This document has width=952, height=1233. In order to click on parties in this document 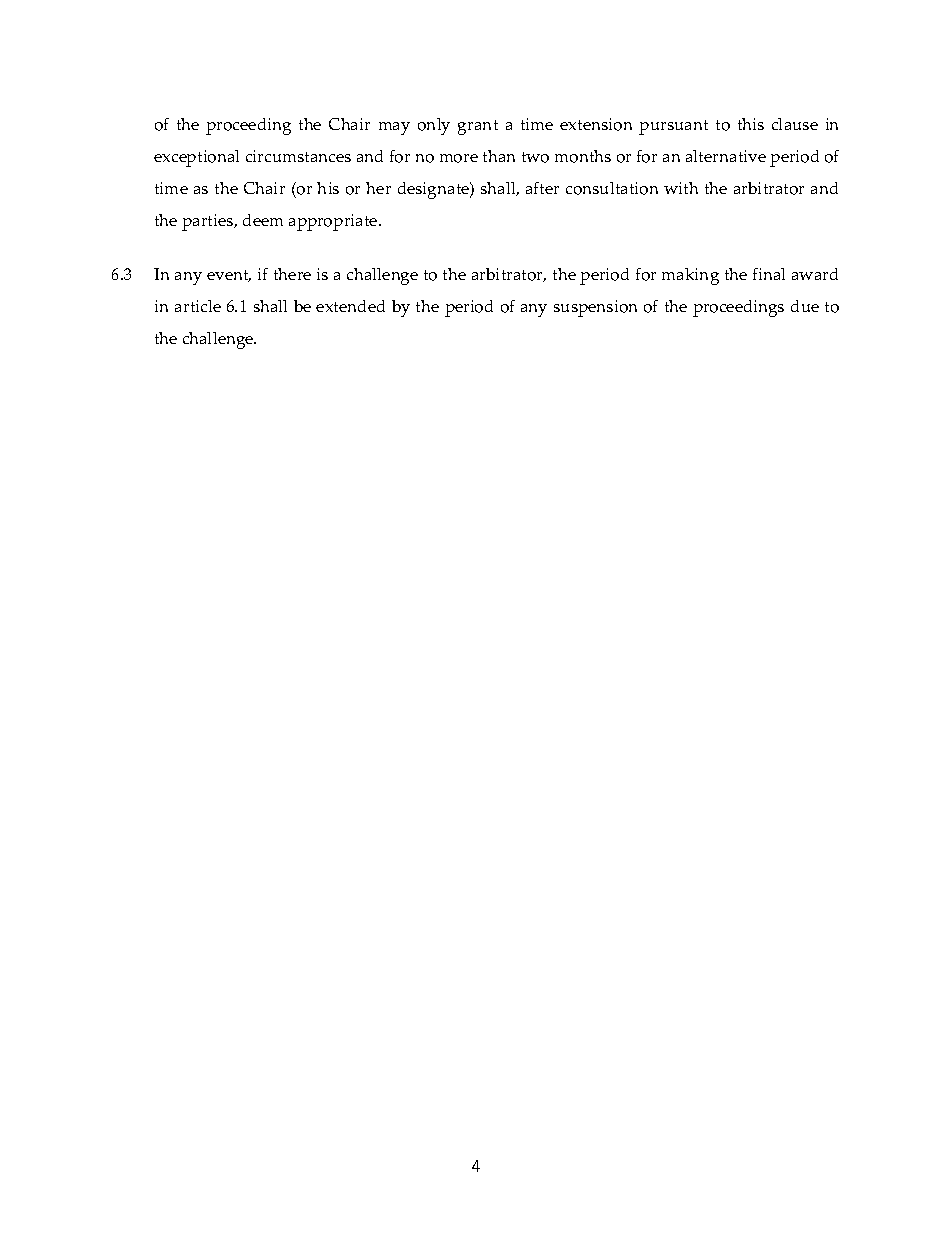, I will do `click(209, 222)`.
